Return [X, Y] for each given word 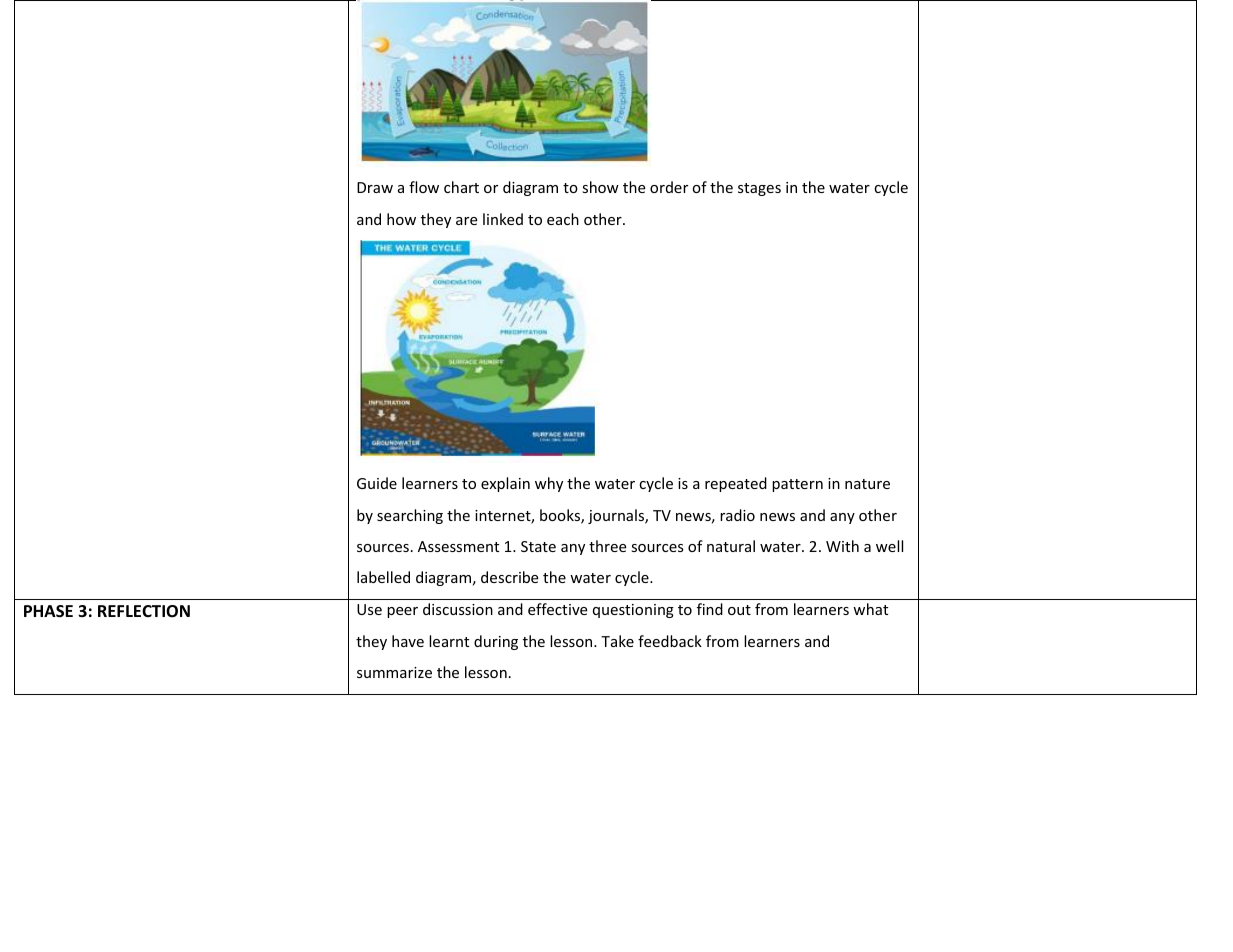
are [466, 221]
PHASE [48, 611]
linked [503, 219]
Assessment [458, 546]
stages [759, 189]
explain [505, 484]
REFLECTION [144, 611]
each [563, 219]
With [842, 546]
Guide [377, 483]
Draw [375, 187]
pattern [797, 485]
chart [461, 187]
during [496, 642]
